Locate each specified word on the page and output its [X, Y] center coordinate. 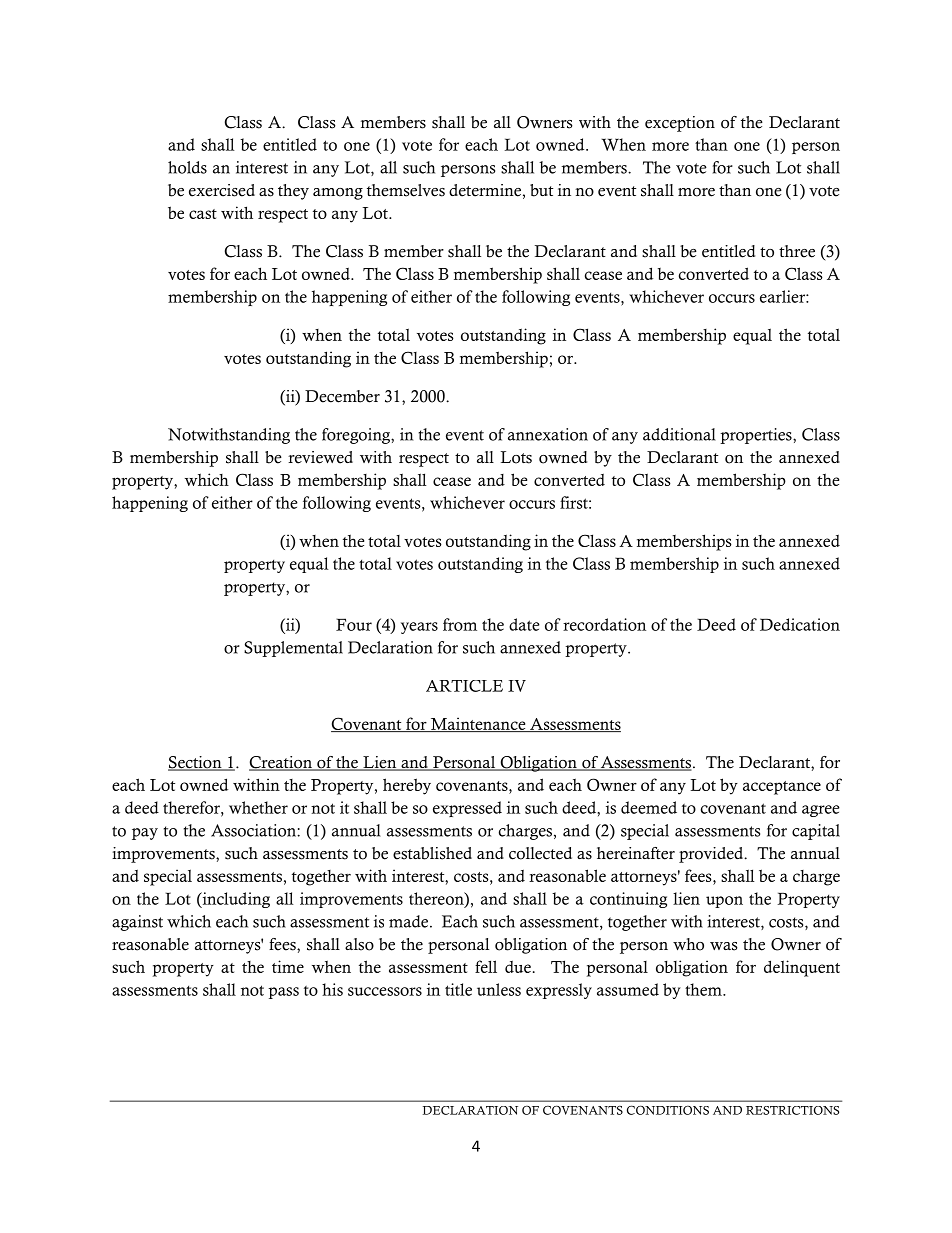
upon [724, 902]
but [541, 190]
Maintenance [478, 724]
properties [757, 436]
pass [283, 993]
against [137, 923]
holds [187, 167]
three [797, 251]
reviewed [320, 457]
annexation [548, 434]
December [342, 396]
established [432, 853]
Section [196, 763]
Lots [516, 457]
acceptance [782, 788]
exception [680, 124]
